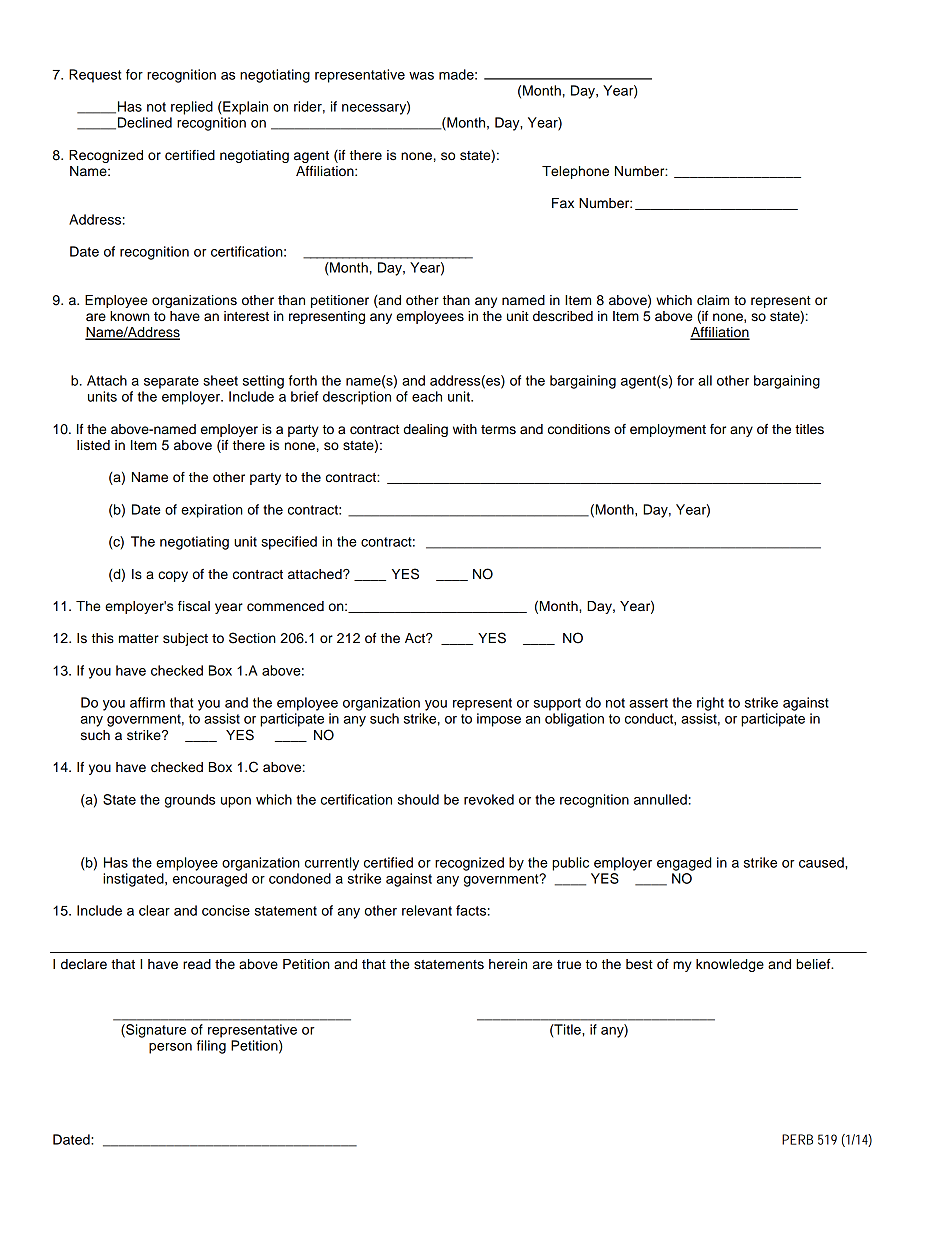  What do you see at coordinates (421, 76) in the image?
I see `was` at bounding box center [421, 76].
